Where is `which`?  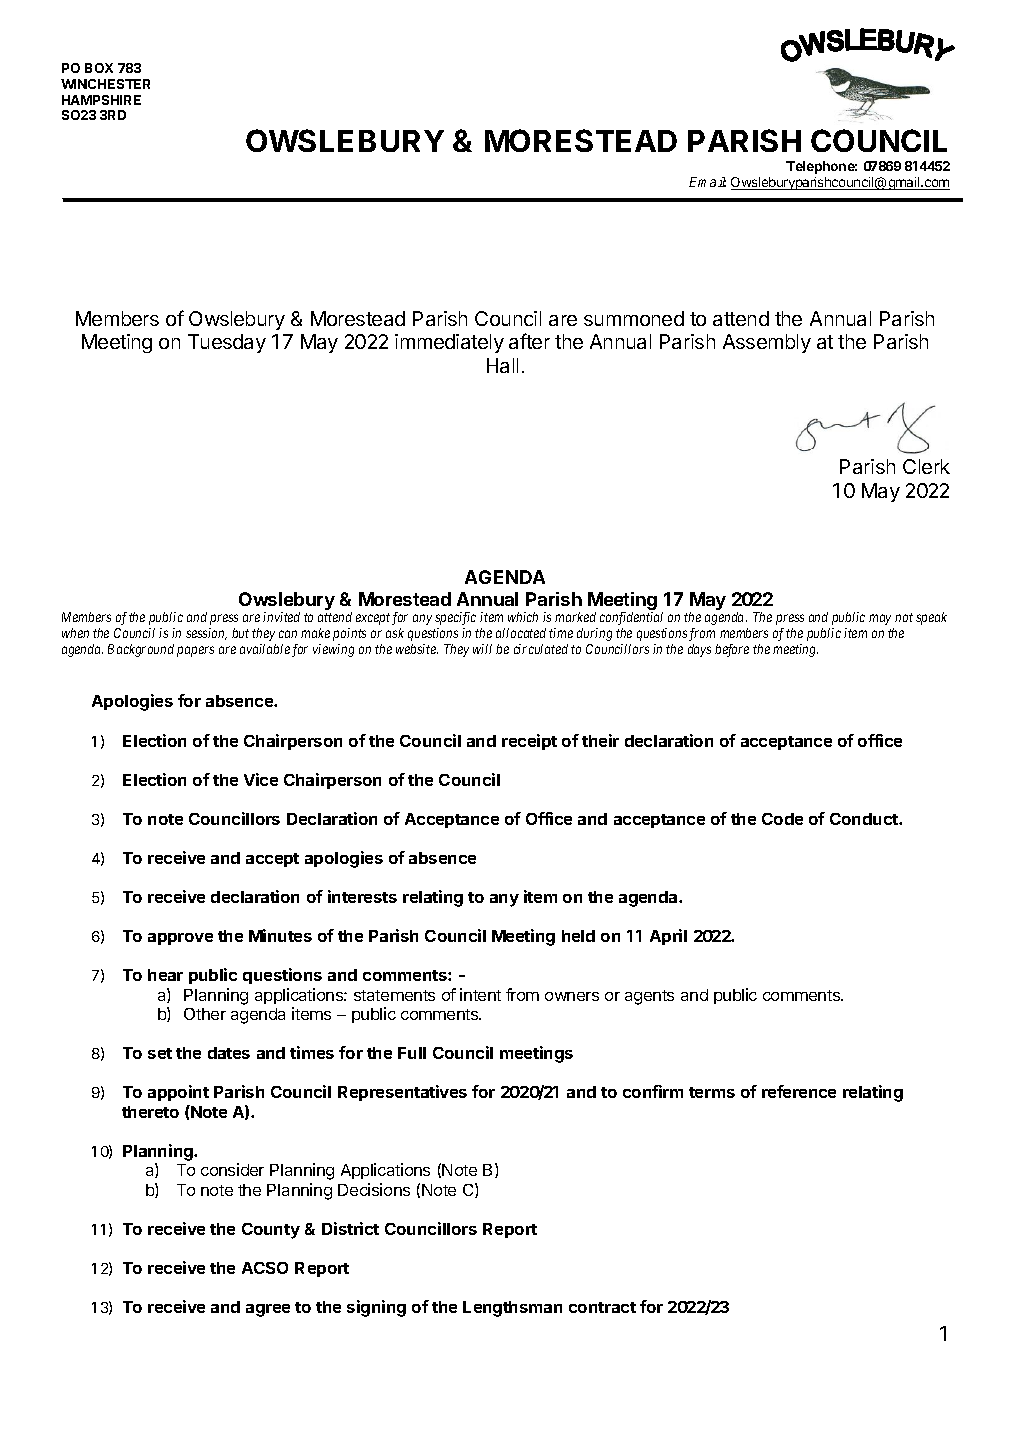 which is located at coordinates (523, 617).
